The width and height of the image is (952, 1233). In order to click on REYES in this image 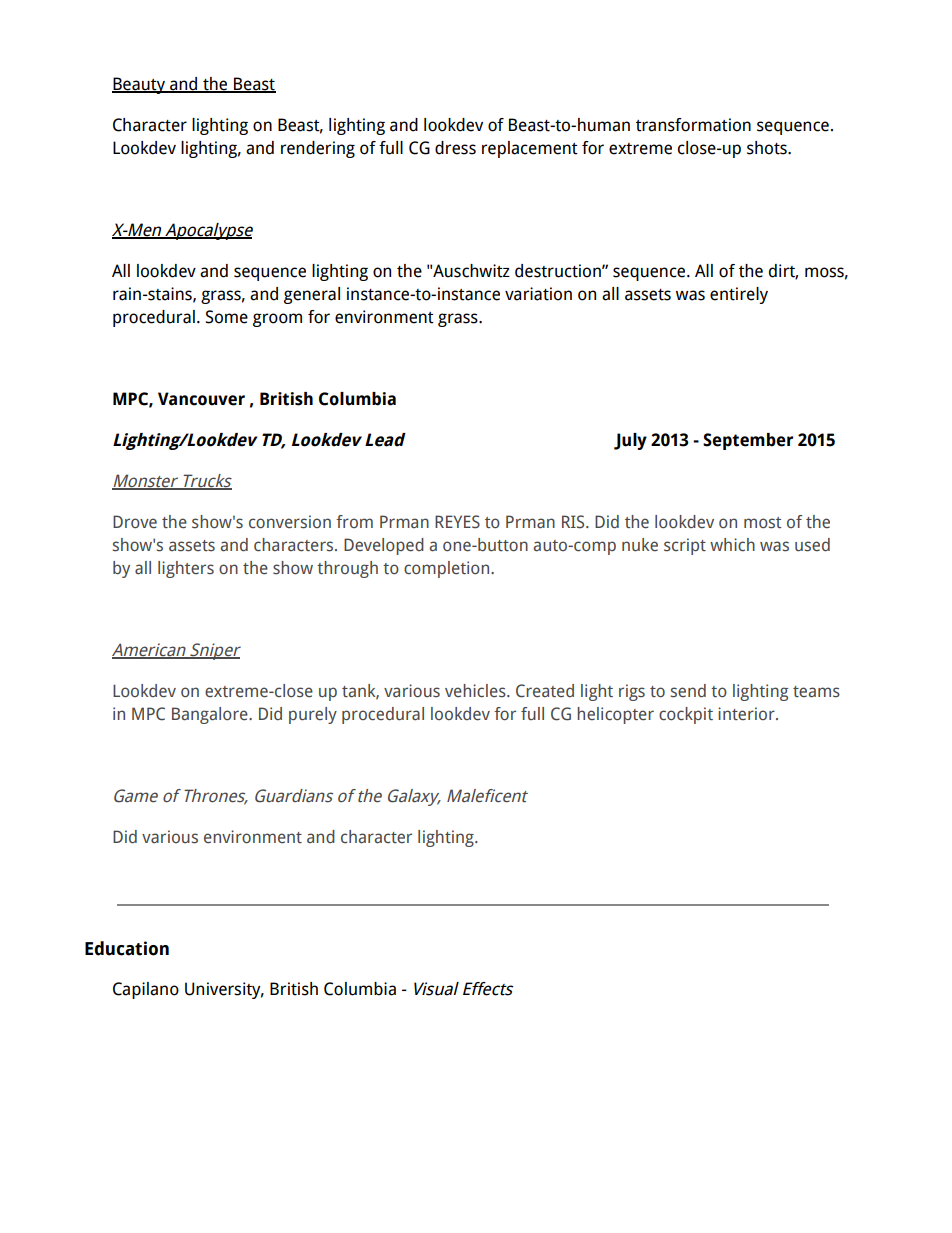, I will do `click(457, 522)`.
